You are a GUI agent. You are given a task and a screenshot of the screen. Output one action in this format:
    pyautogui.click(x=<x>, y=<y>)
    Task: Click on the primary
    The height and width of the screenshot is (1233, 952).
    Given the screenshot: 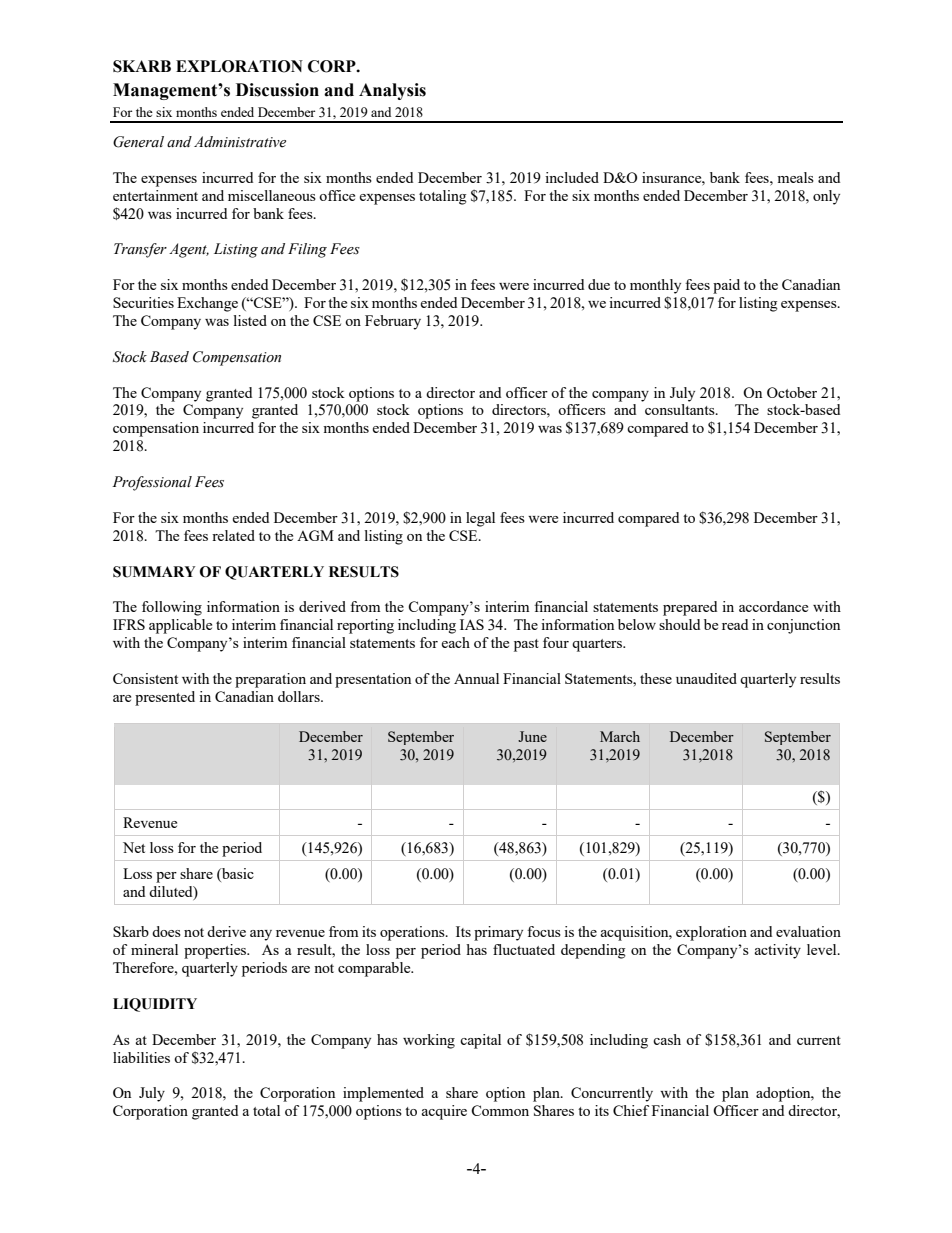 What is the action you would take?
    pyautogui.click(x=498, y=933)
